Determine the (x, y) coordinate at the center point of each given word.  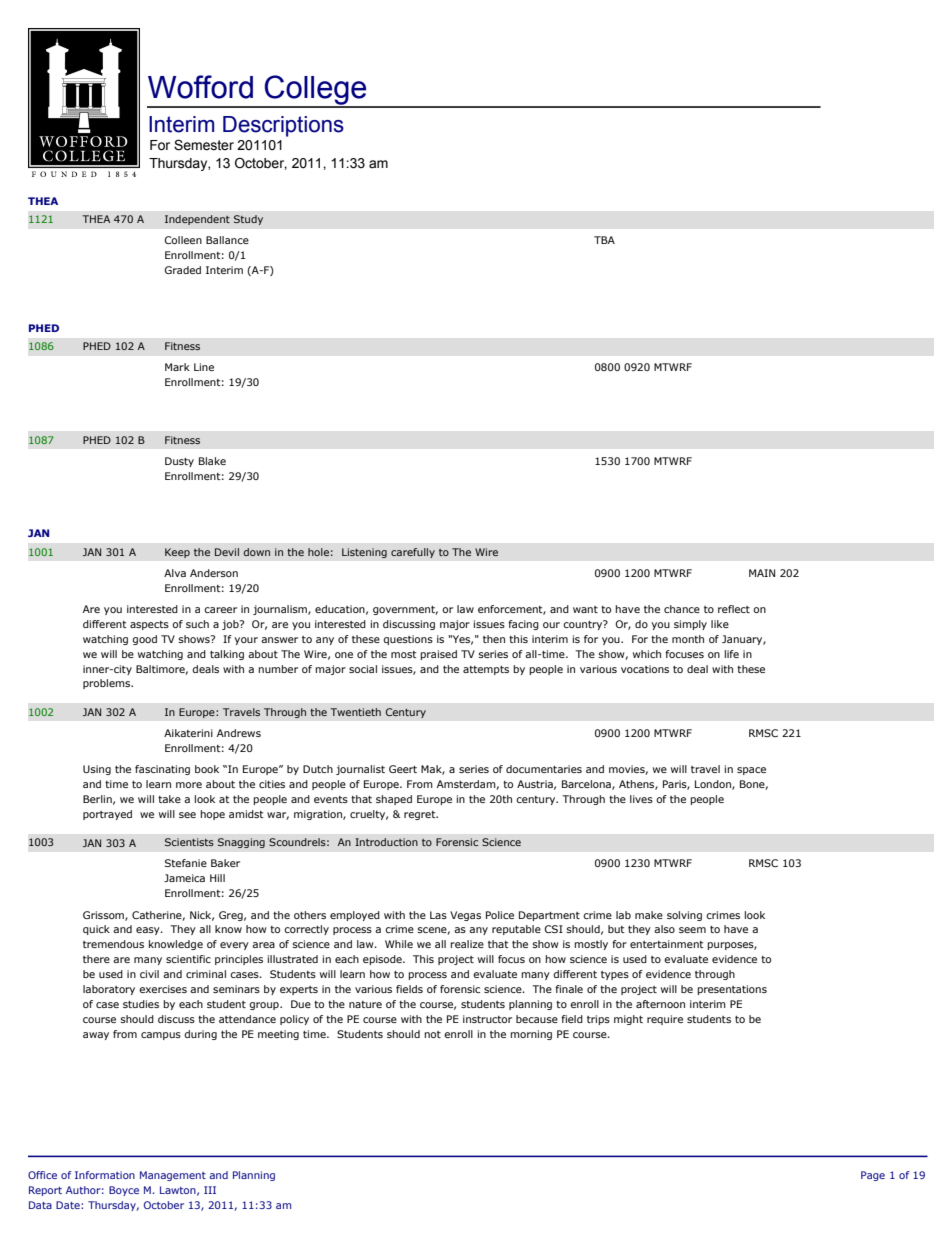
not (432, 1034)
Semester (204, 145)
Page (873, 1176)
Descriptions (283, 126)
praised (438, 655)
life (732, 654)
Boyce (124, 1191)
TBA (604, 240)
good (144, 640)
